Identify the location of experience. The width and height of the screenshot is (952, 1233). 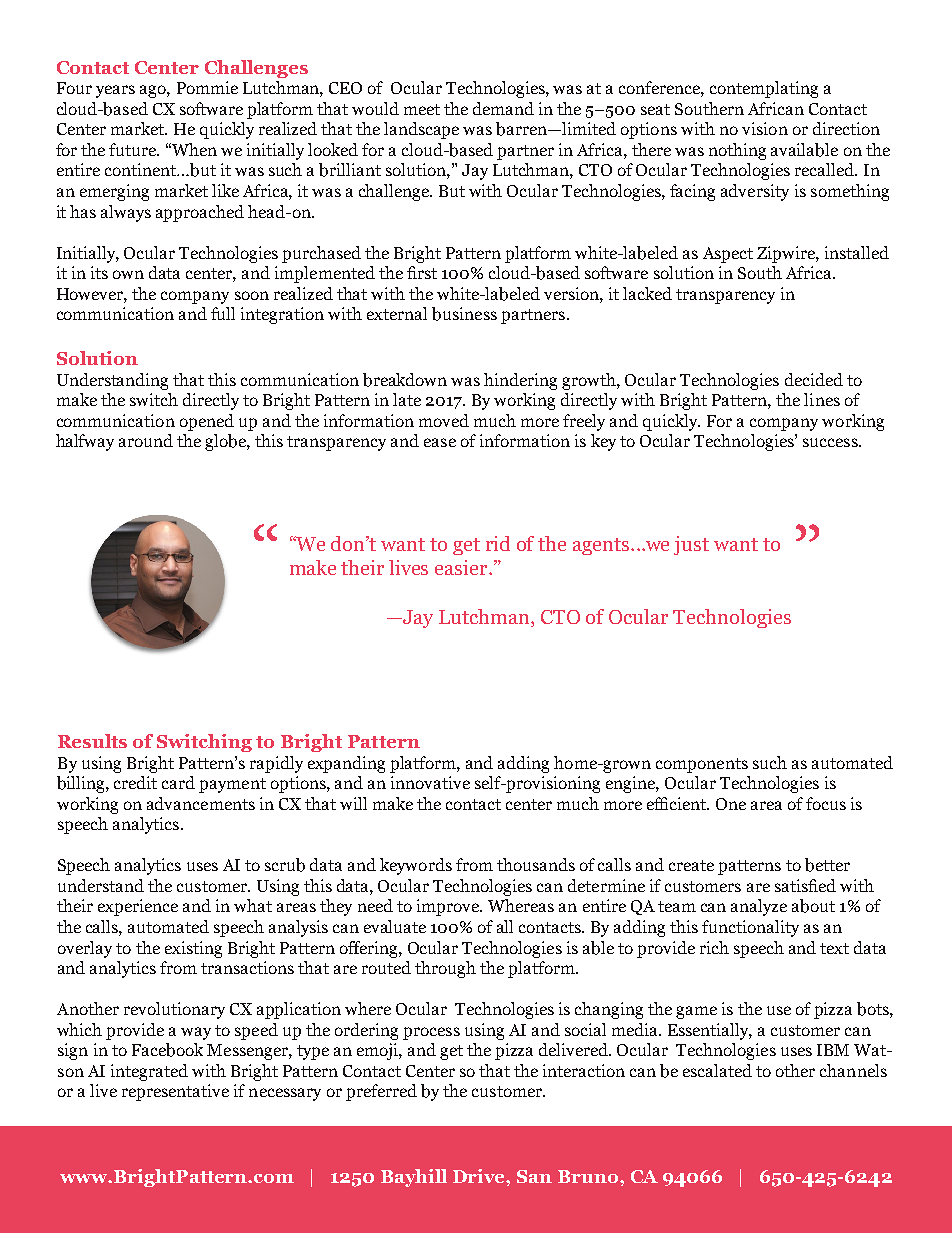
(138, 907).
